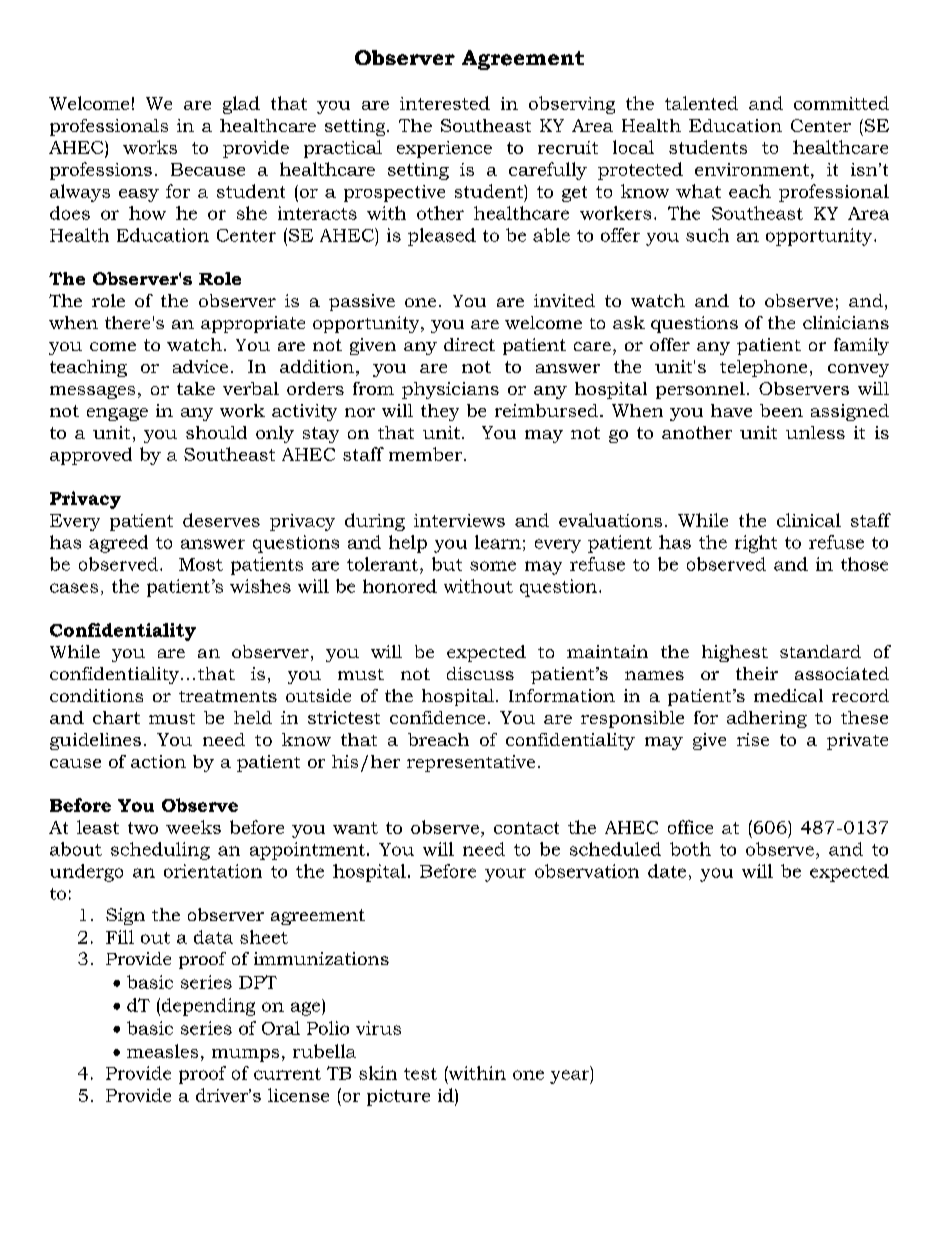 This screenshot has width=952, height=1233. I want to click on environment, so click(752, 169).
